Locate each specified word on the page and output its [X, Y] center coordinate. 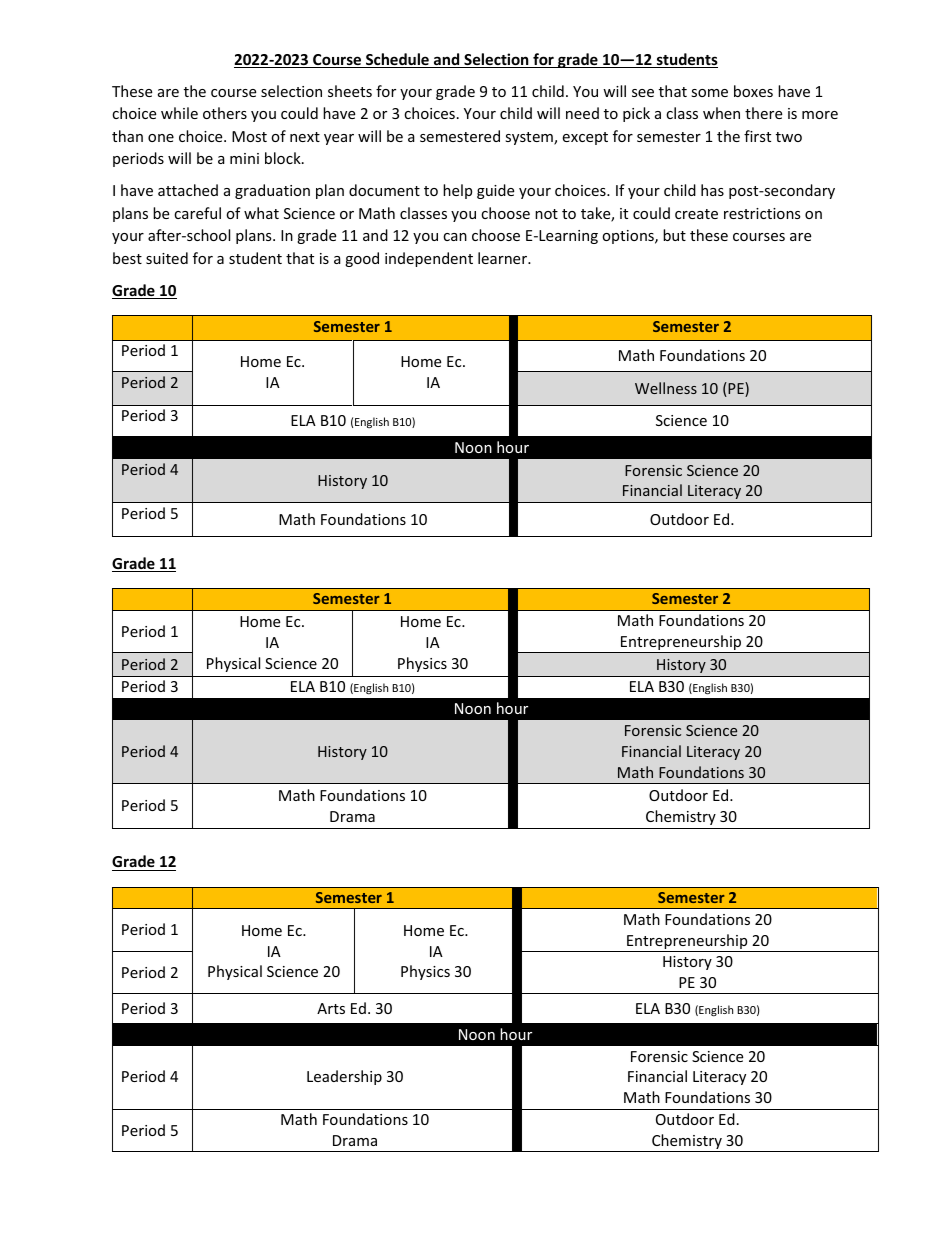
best [127, 258]
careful [197, 213]
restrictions [762, 213]
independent [429, 259]
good [362, 259]
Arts [331, 1008]
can [455, 237]
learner [503, 258]
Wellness [666, 388]
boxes [753, 91]
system [530, 138]
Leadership [344, 1077]
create [696, 214]
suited [167, 258]
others [225, 113]
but [674, 235]
